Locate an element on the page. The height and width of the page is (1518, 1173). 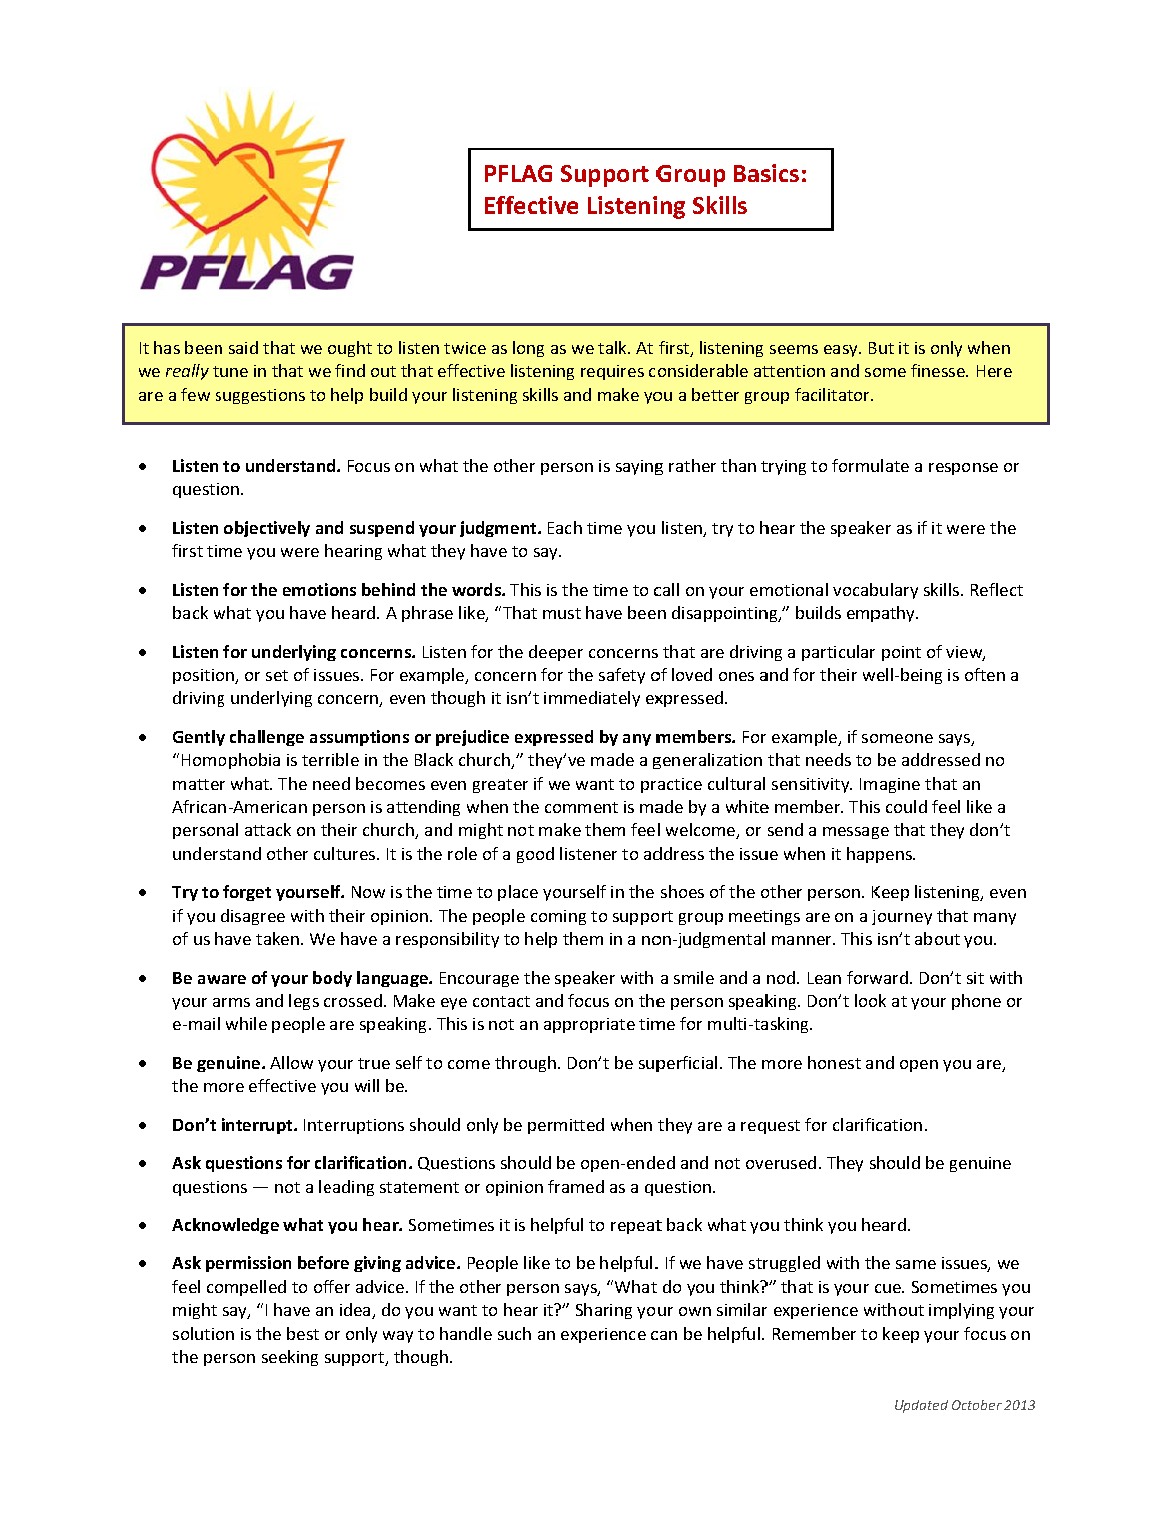
saying is located at coordinates (639, 467).
